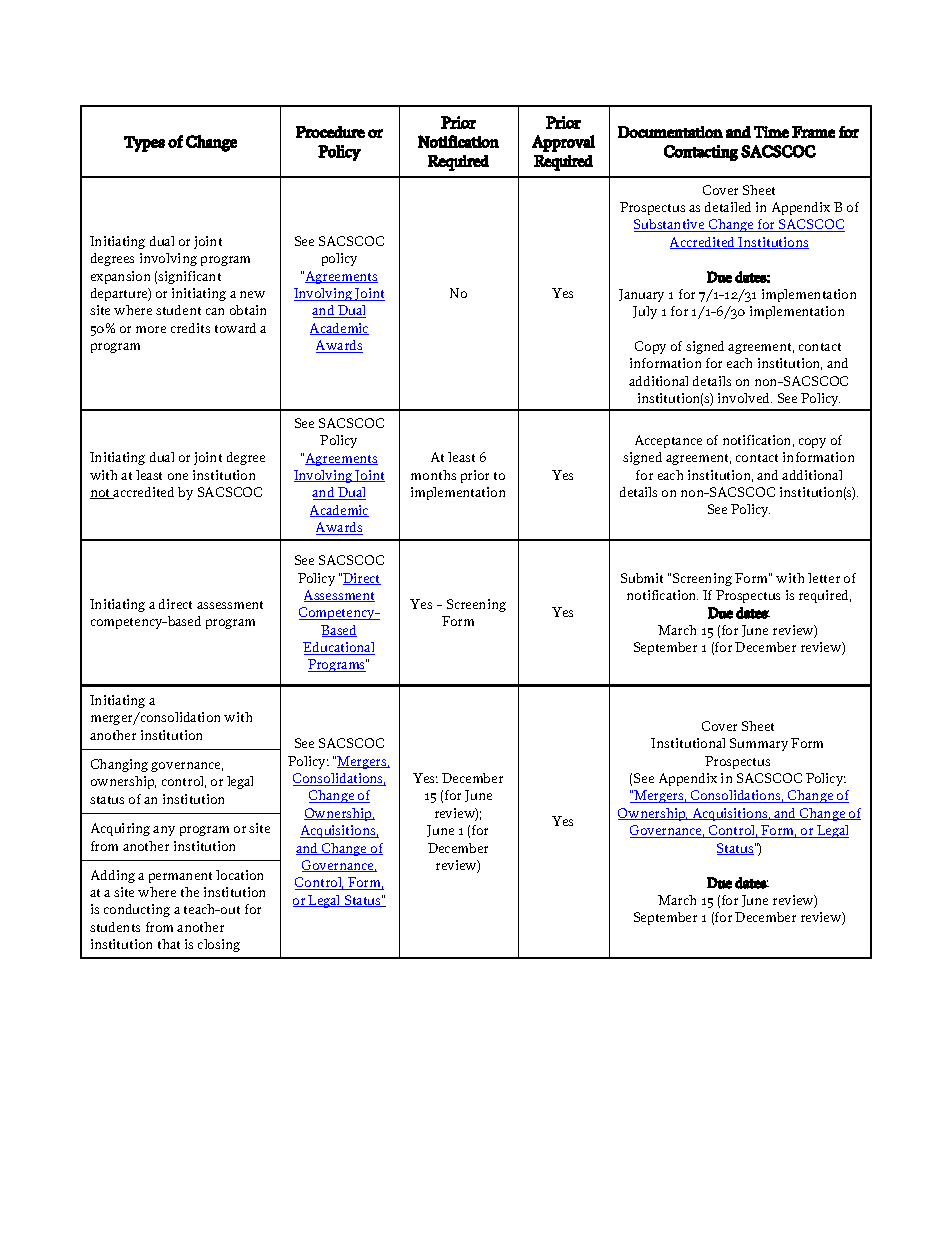 This screenshot has height=1233, width=952. What do you see at coordinates (178, 476) in the screenshot?
I see `one` at bounding box center [178, 476].
